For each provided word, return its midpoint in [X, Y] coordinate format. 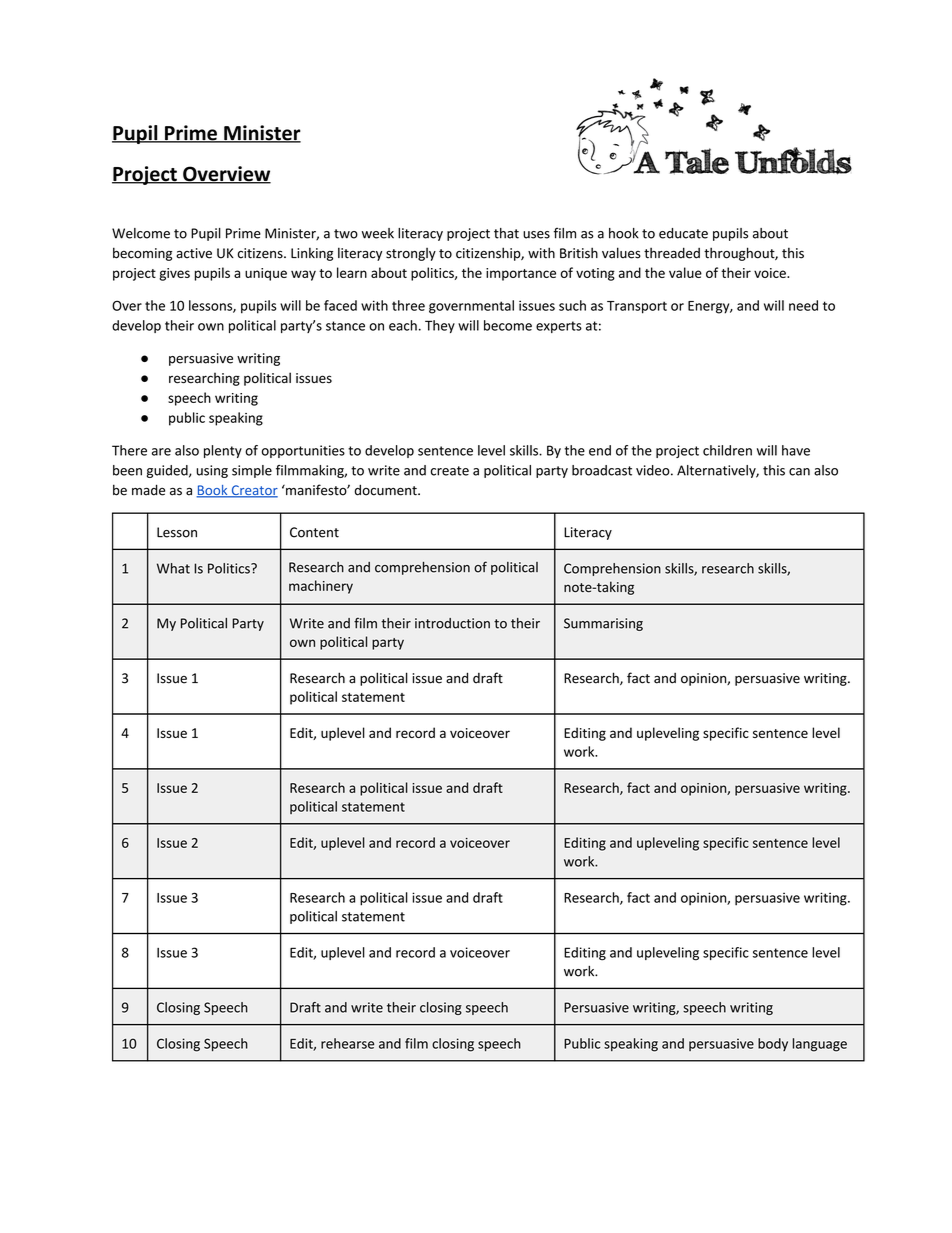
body [773, 1044]
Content [314, 532]
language [820, 1045]
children [727, 450]
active [194, 253]
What [173, 568]
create [450, 471]
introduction [452, 623]
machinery [321, 587]
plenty [223, 451]
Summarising [603, 624]
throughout [740, 254]
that [506, 233]
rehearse [347, 1043]
